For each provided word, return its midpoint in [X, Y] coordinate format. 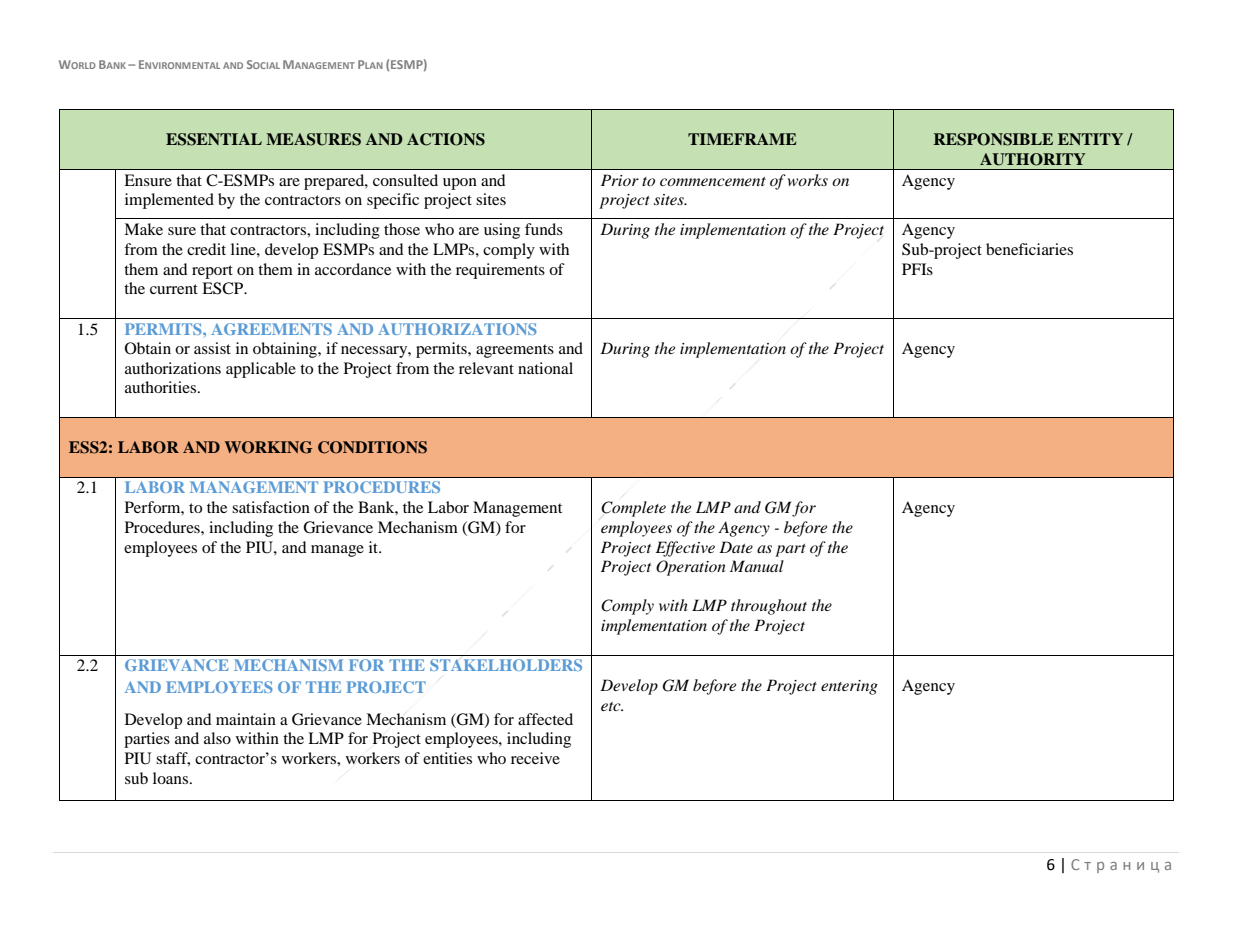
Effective [685, 549]
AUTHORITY [1033, 159]
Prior [620, 180]
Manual [757, 566]
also [217, 738]
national [545, 368]
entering [849, 687]
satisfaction [271, 507]
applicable [261, 370]
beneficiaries [1029, 249]
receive [535, 758]
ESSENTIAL [214, 139]
